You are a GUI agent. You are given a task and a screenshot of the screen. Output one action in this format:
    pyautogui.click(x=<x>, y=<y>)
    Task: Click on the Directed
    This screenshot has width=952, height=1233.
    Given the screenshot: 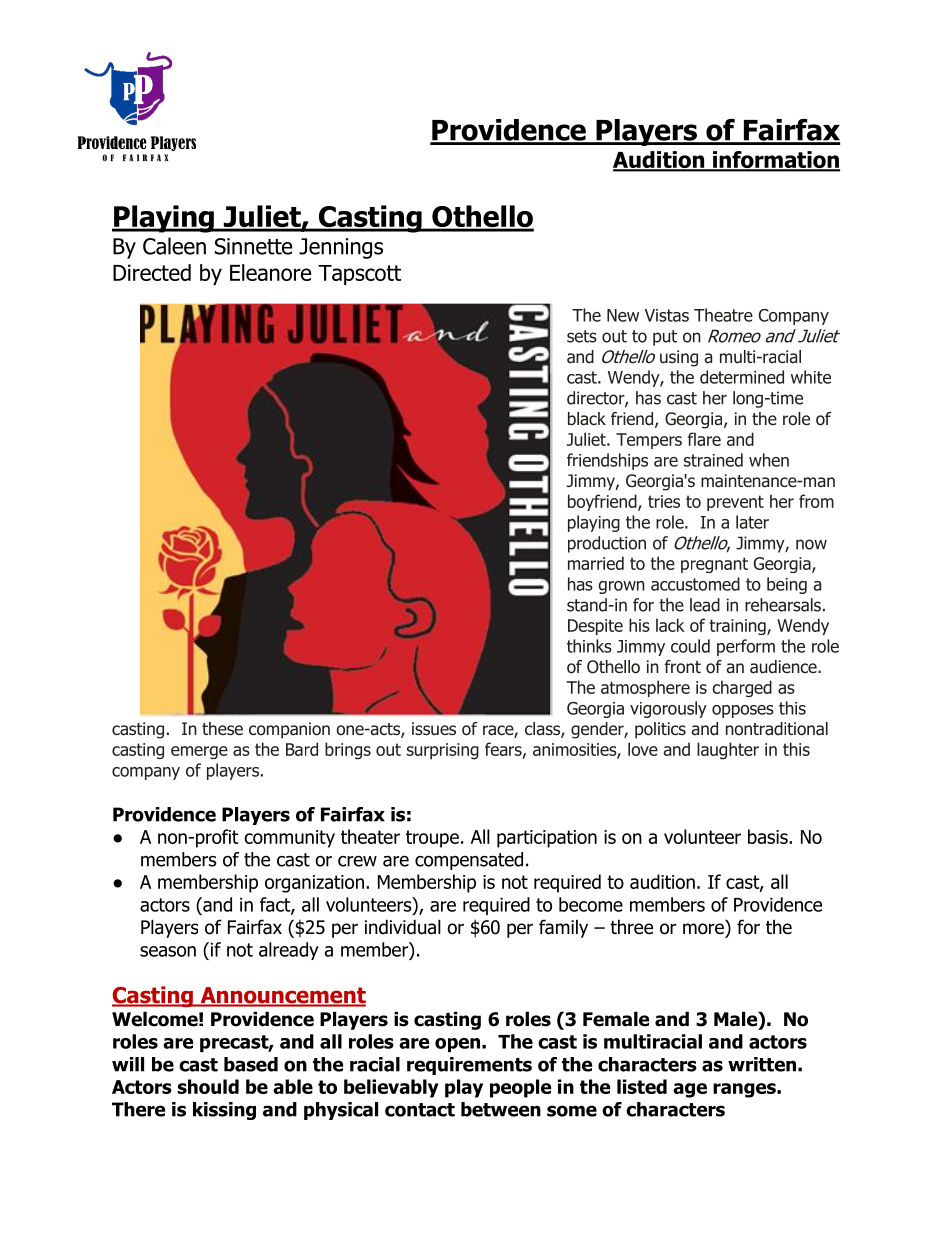 What is the action you would take?
    pyautogui.click(x=152, y=272)
